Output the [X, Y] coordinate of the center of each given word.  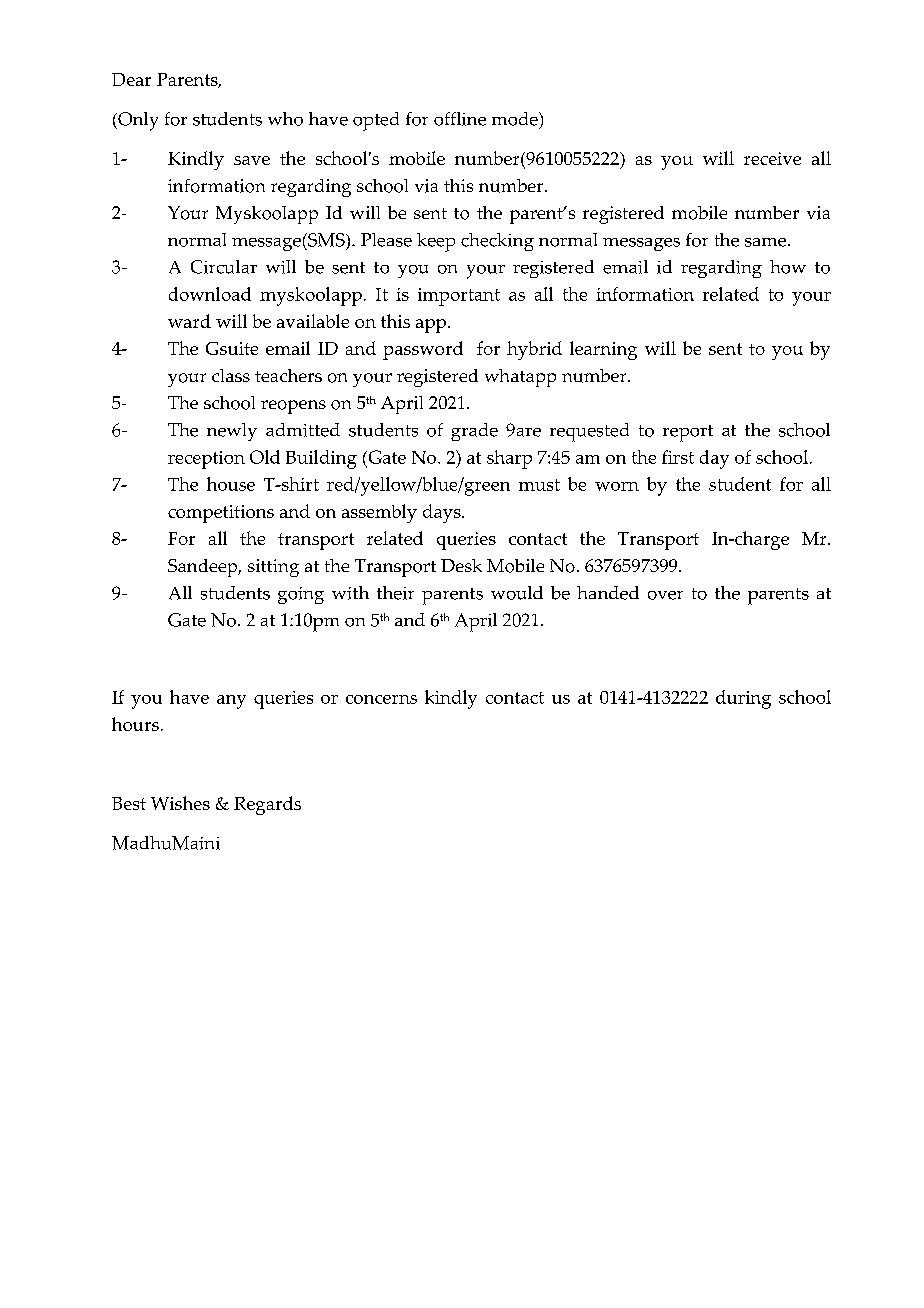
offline [460, 119]
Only [137, 121]
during [743, 699]
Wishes [180, 803]
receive [772, 158]
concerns [381, 699]
